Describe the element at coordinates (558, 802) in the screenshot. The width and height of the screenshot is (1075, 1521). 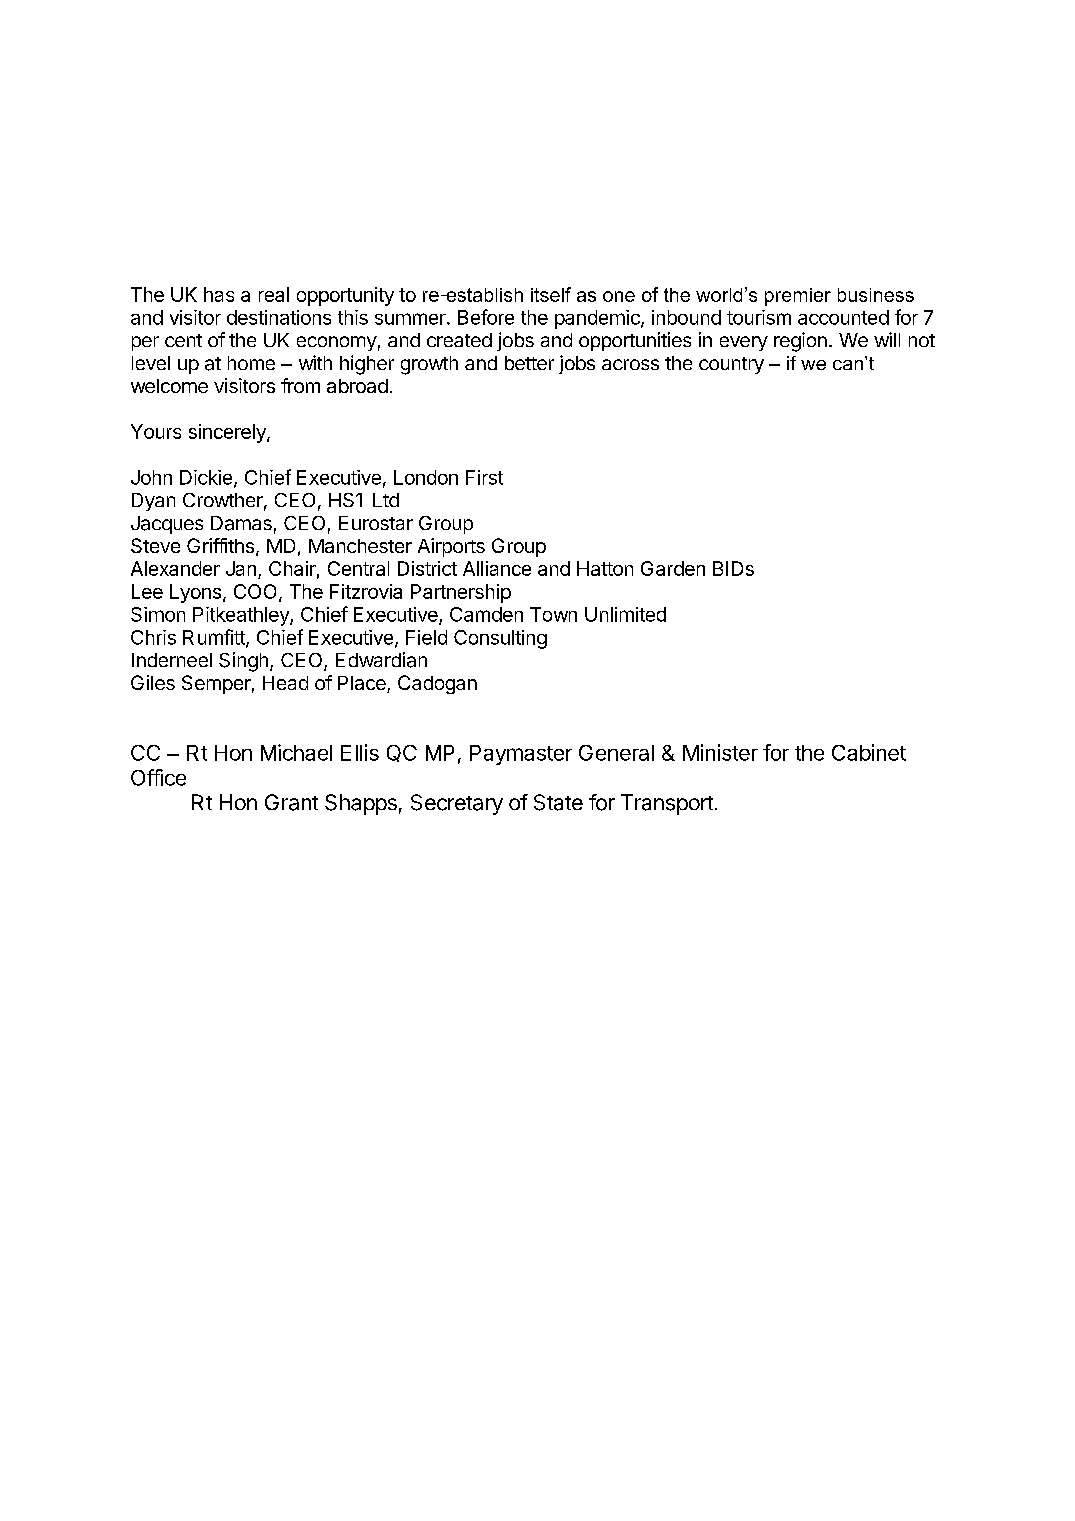
I see `State` at that location.
